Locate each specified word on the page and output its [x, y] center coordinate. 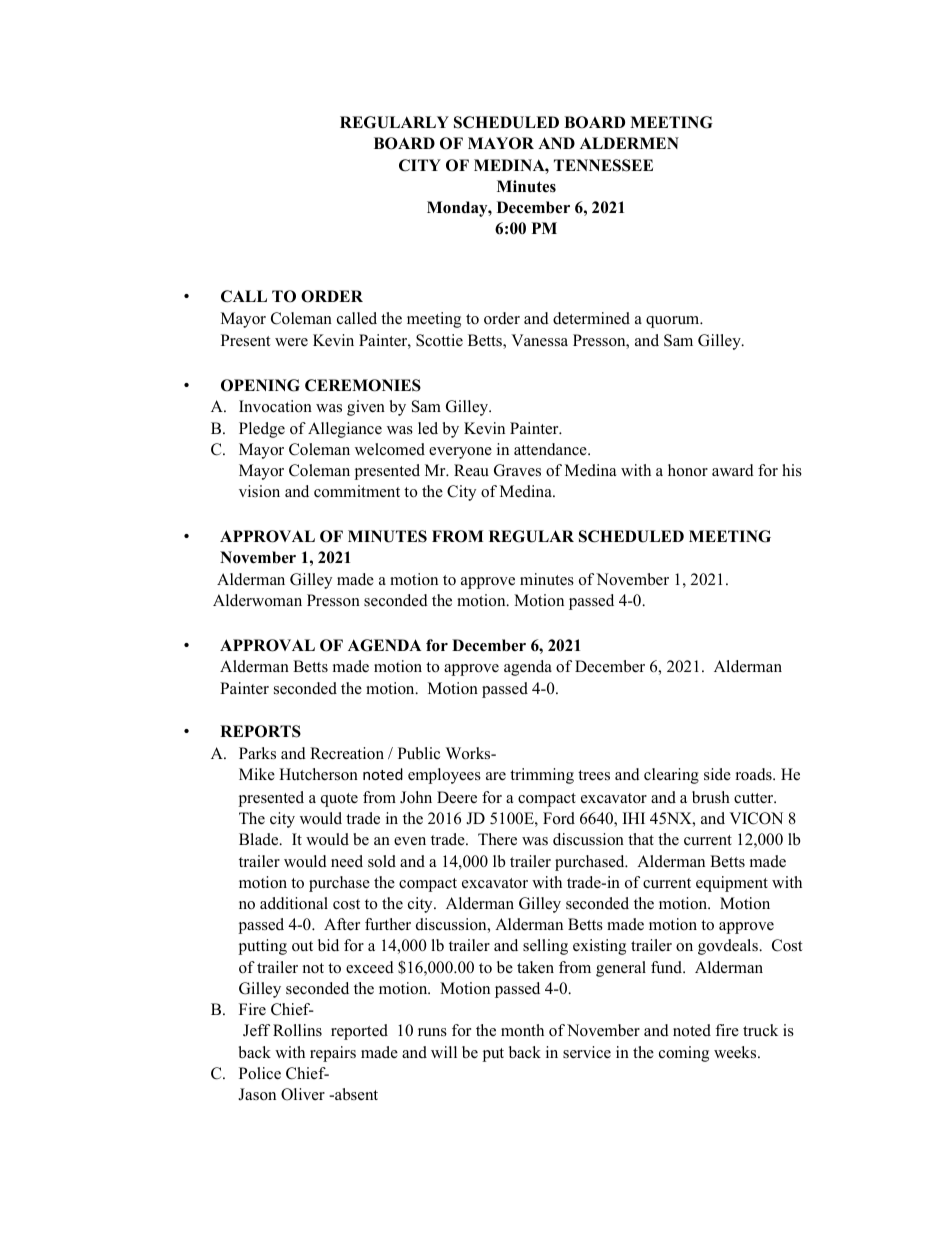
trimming [542, 776]
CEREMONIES [363, 385]
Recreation [347, 753]
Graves [517, 470]
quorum [674, 322]
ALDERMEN [629, 143]
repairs [333, 1054]
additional [294, 903]
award [733, 470]
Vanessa [539, 340]
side [717, 774]
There [497, 839]
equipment [732, 884]
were [291, 342]
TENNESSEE [603, 165]
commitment [357, 491]
